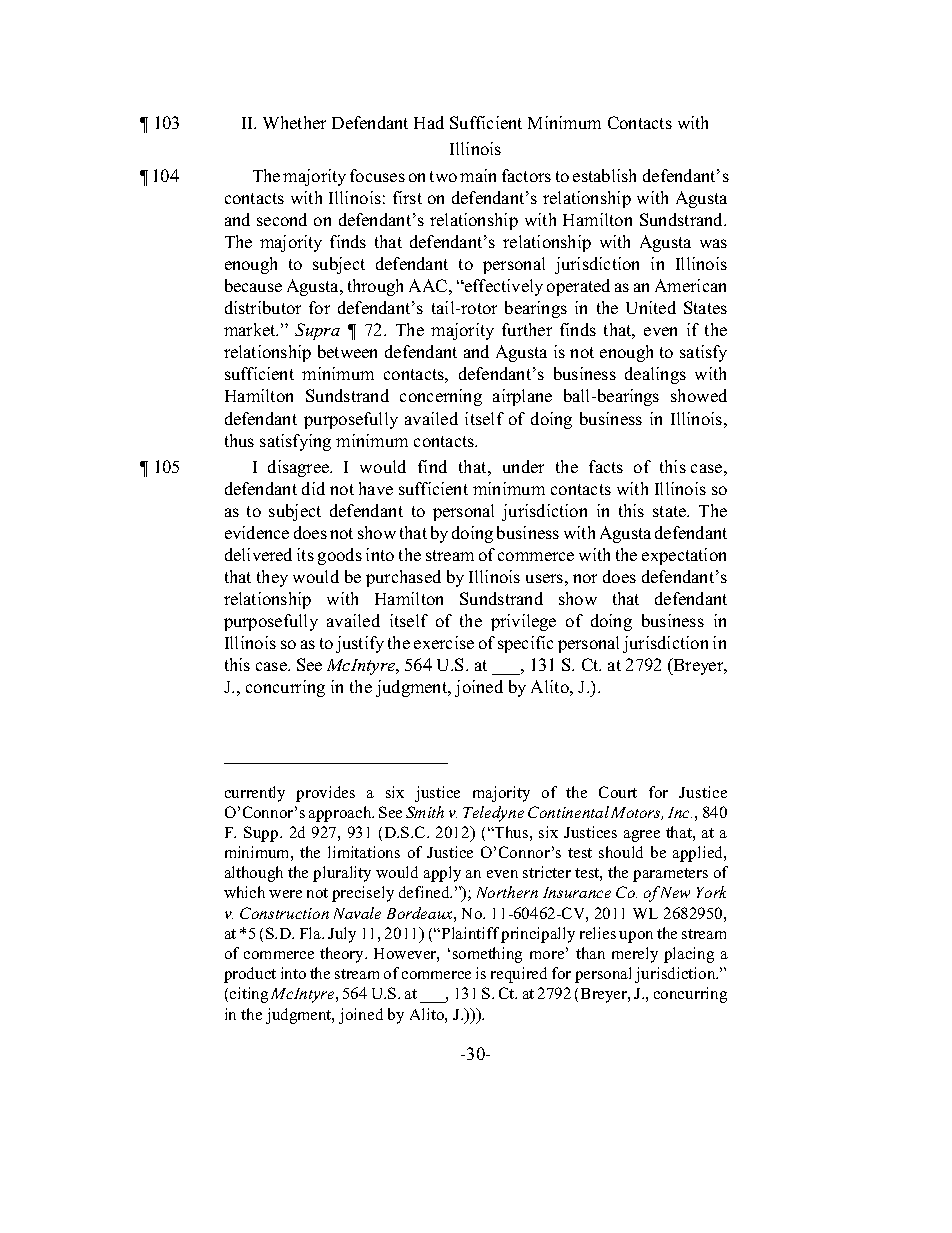 The width and height of the image is (952, 1233). I want to click on Whether, so click(294, 122).
